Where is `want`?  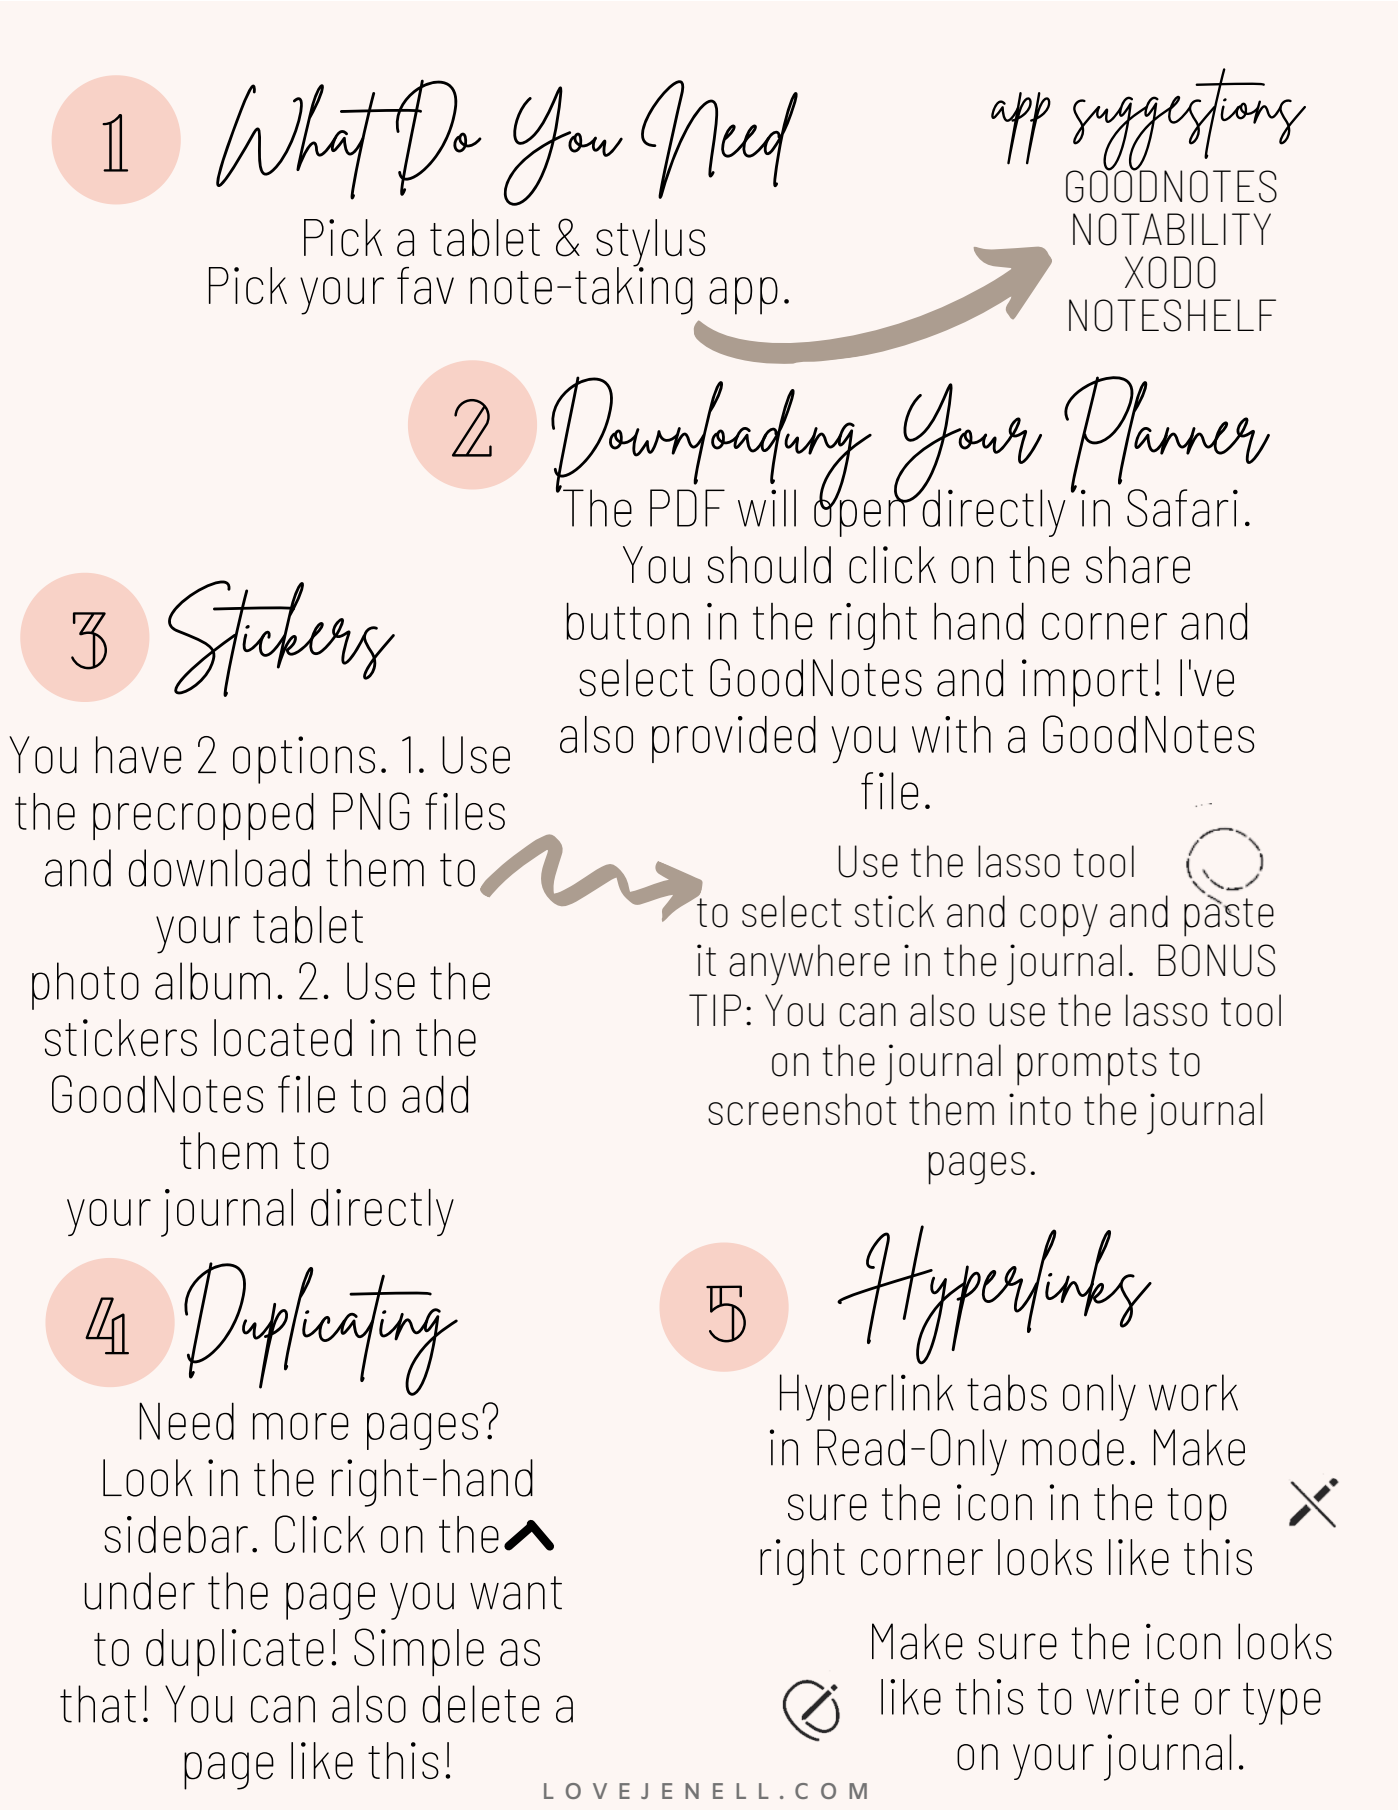 want is located at coordinates (516, 1593).
